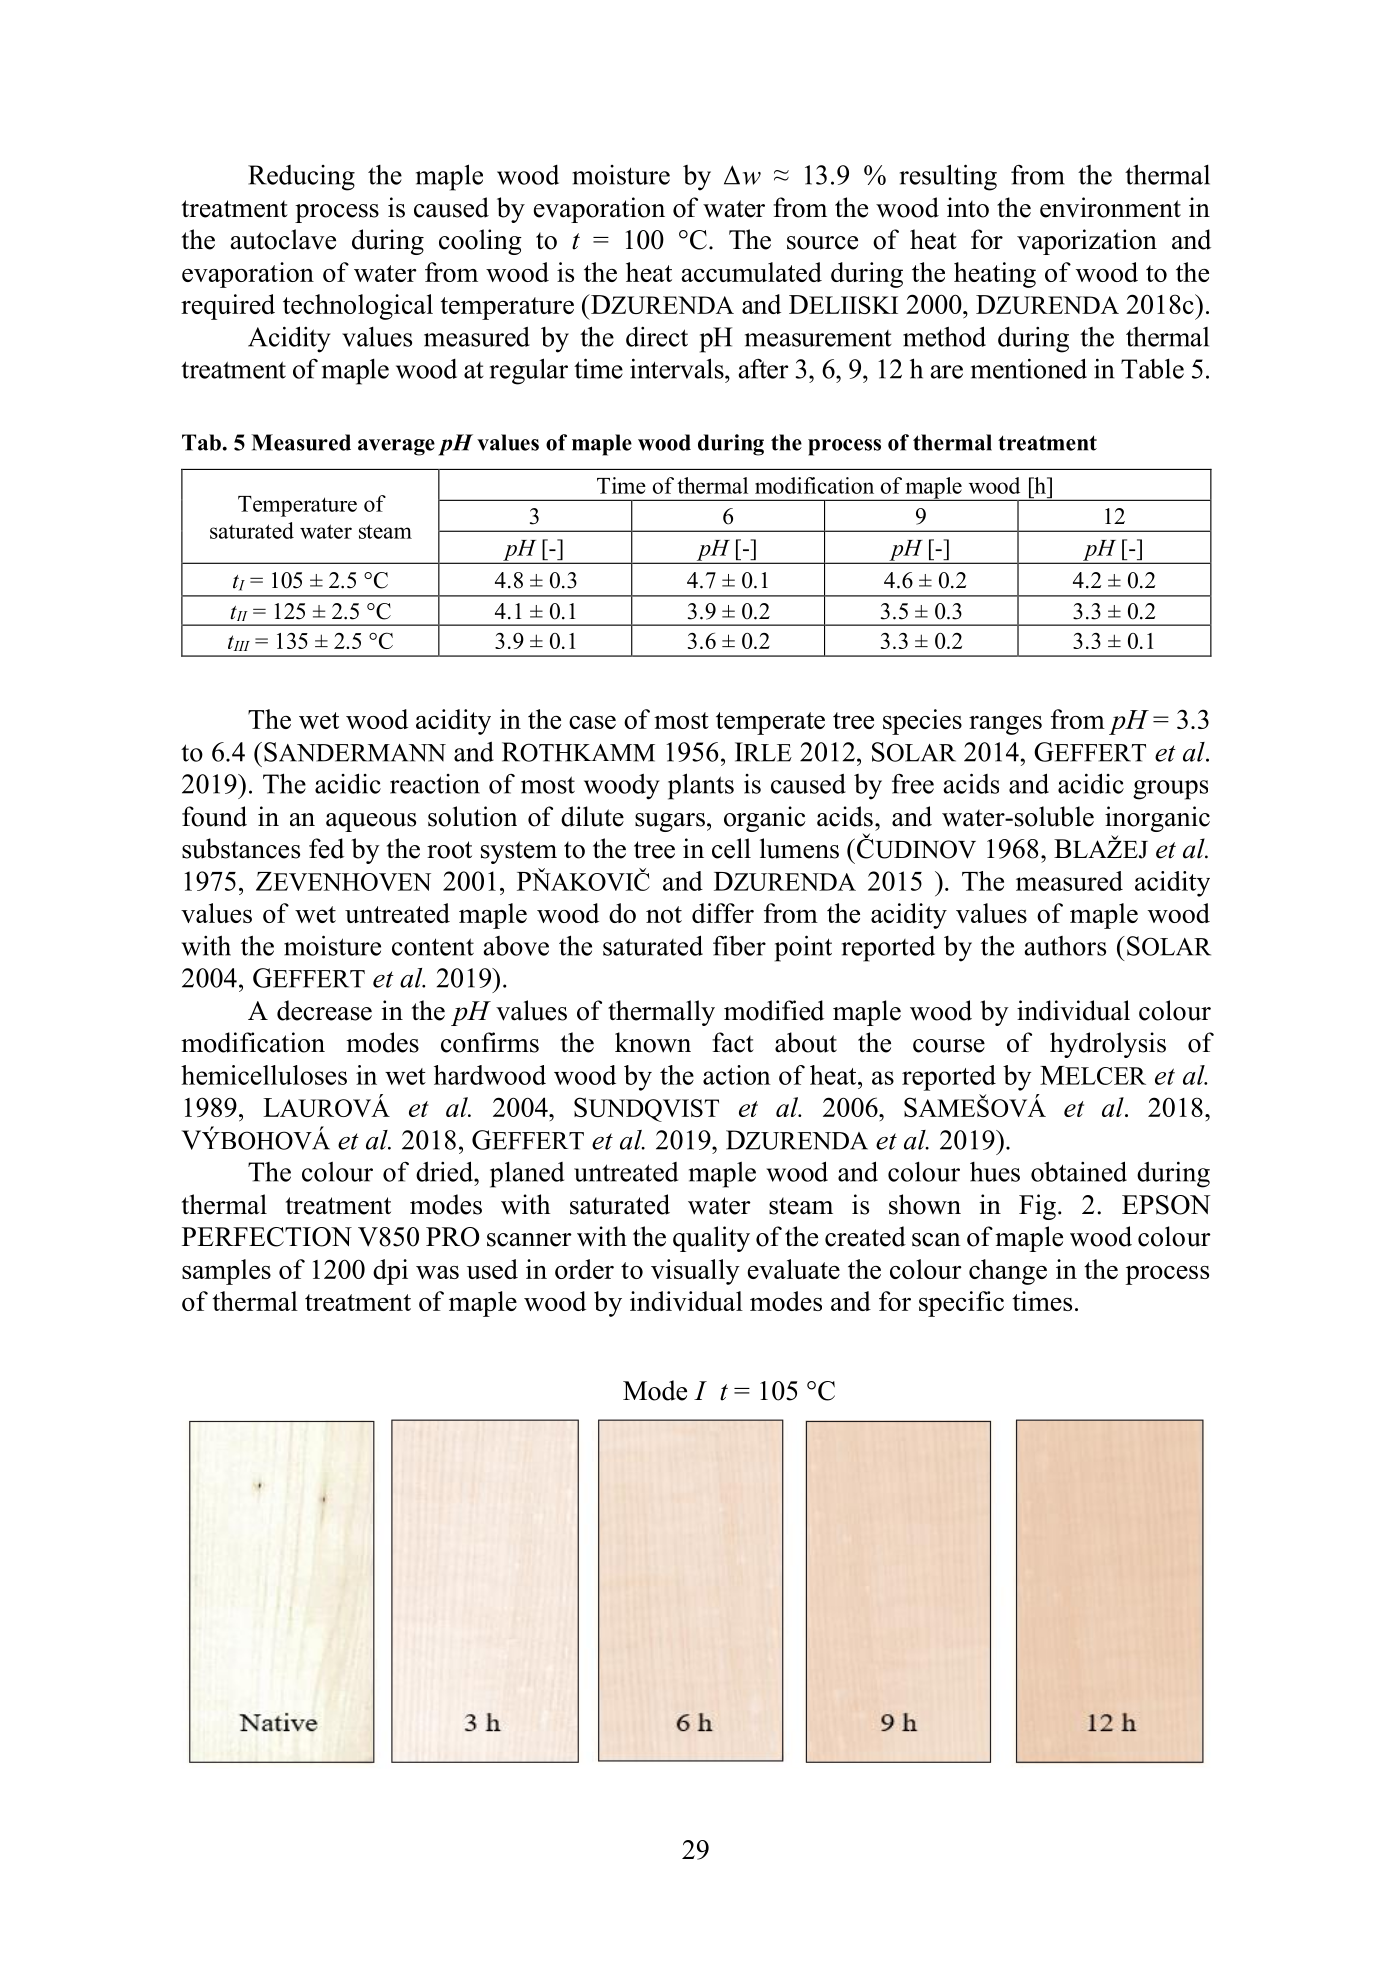 Image resolution: width=1394 pixels, height=1972 pixels. Describe the element at coordinates (1008, 1272) in the image. I see `change` at that location.
